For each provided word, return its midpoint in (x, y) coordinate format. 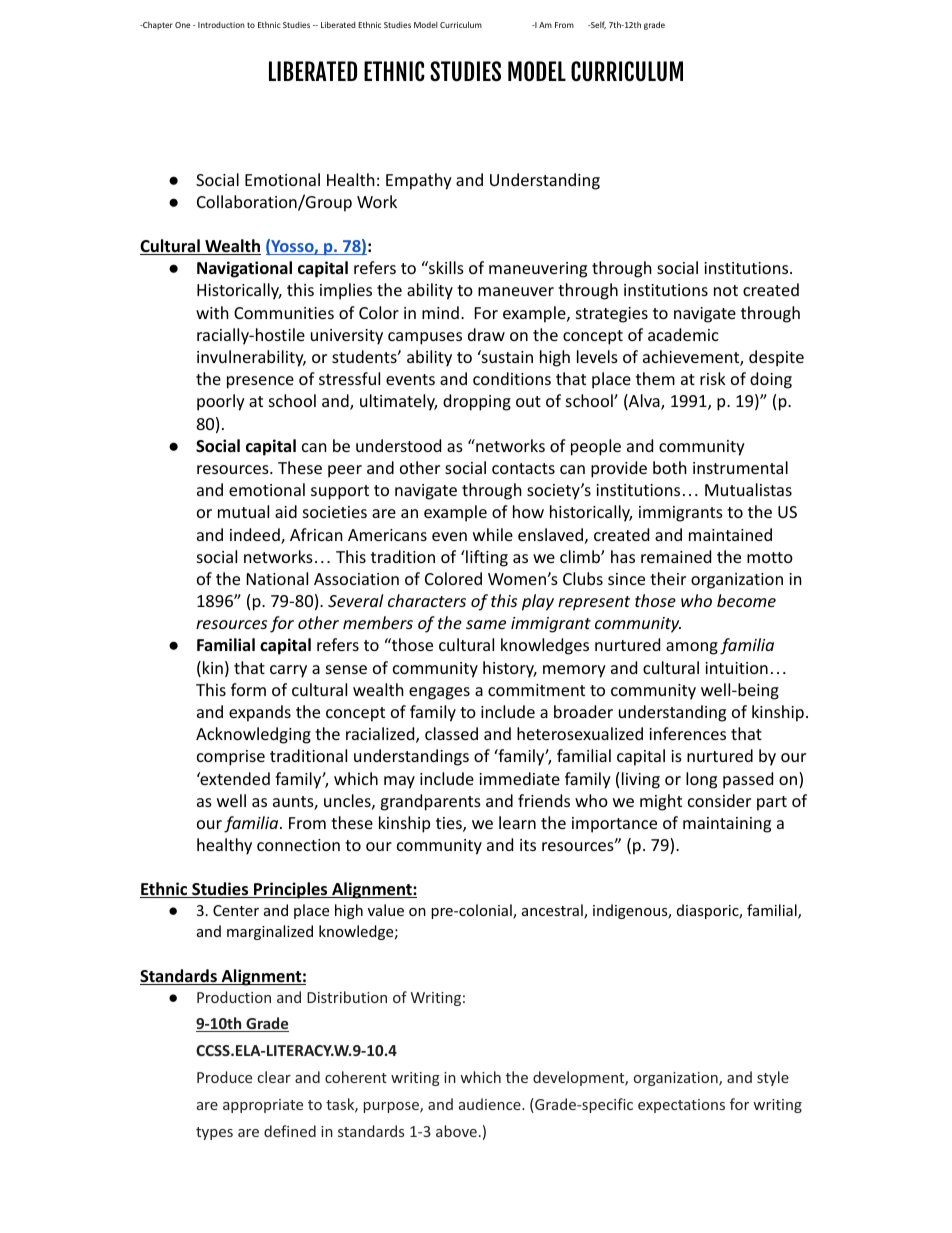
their (668, 578)
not (726, 290)
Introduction (221, 25)
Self (597, 25)
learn (517, 822)
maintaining (727, 825)
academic (683, 334)
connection (298, 845)
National (277, 578)
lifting (486, 558)
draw (486, 334)
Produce (224, 1077)
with (212, 312)
